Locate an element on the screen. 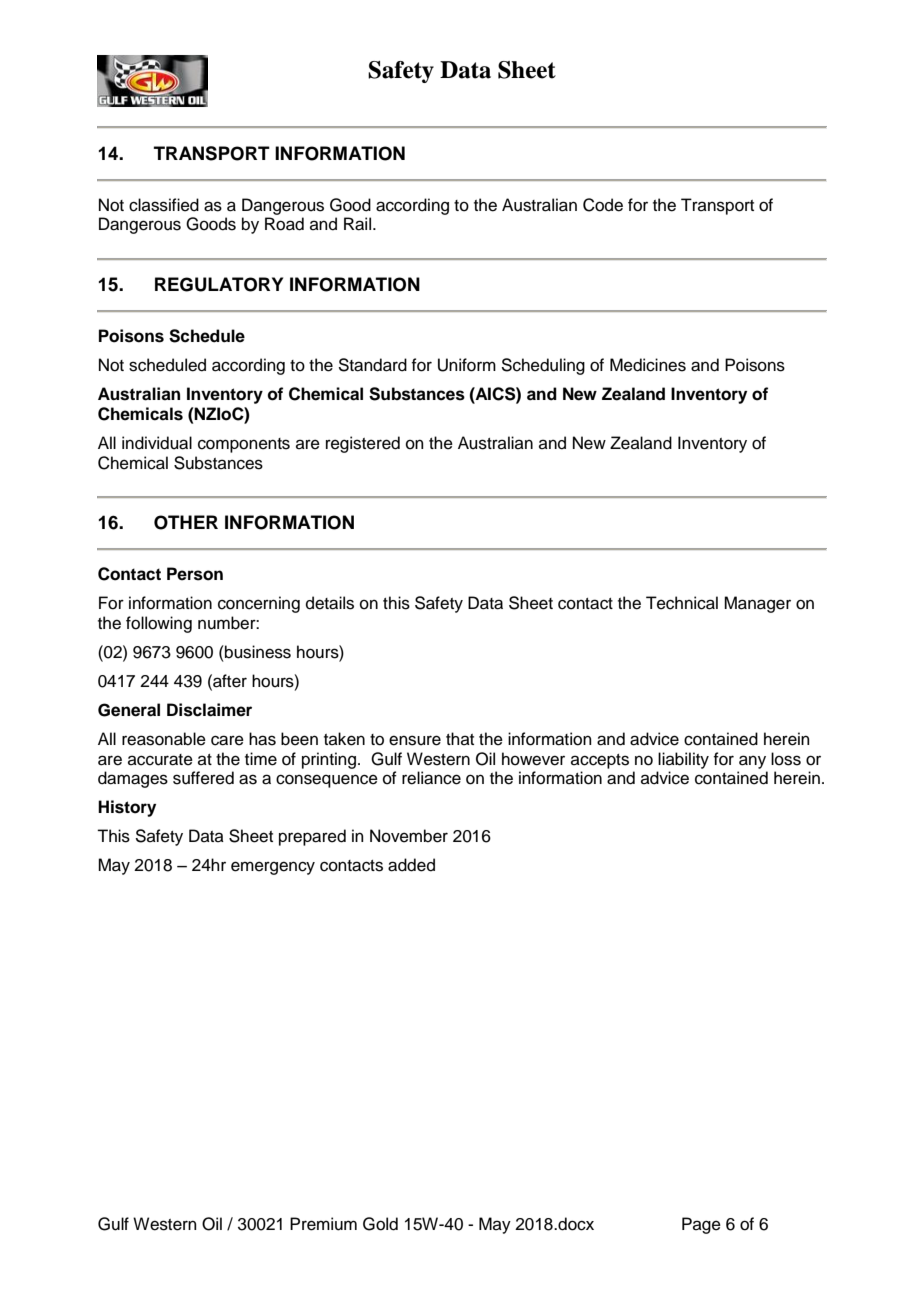 The image size is (924, 1308). classified is located at coordinates (164, 205).
